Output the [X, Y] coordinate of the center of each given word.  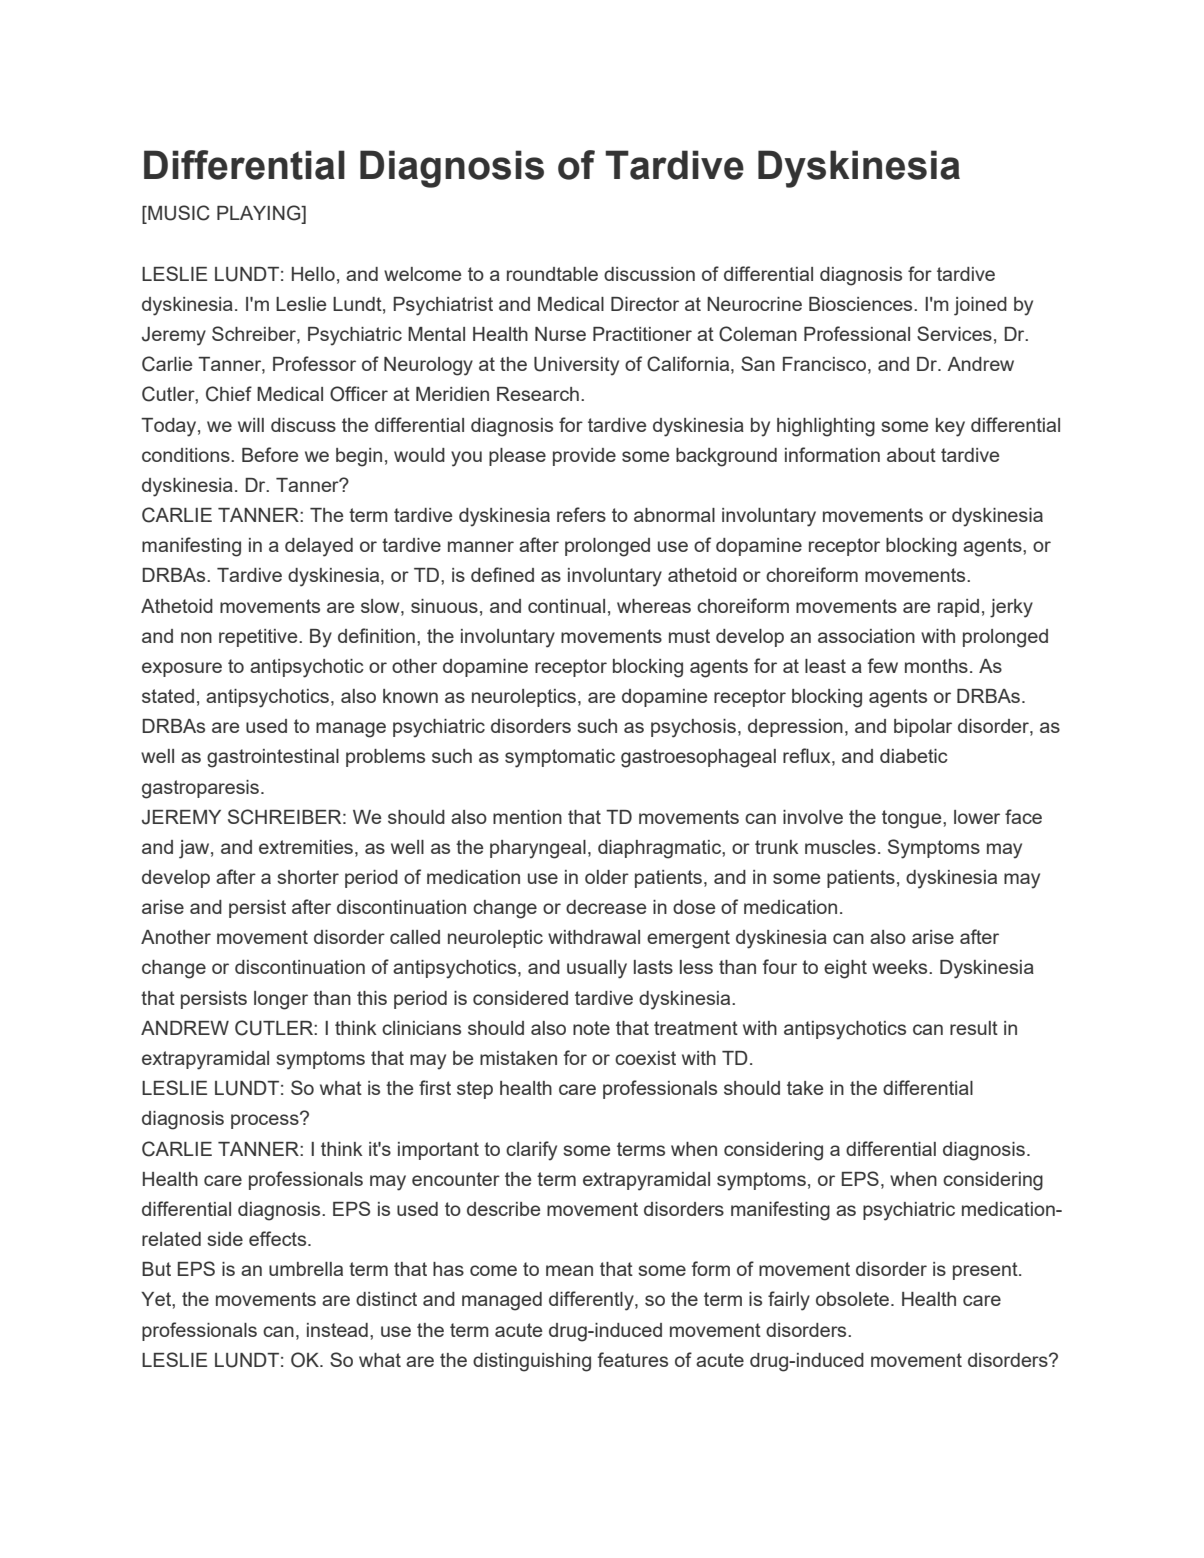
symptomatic [560, 758]
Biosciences [862, 304]
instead [337, 1330]
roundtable [552, 274]
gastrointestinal [273, 758]
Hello [313, 274]
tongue [913, 819]
